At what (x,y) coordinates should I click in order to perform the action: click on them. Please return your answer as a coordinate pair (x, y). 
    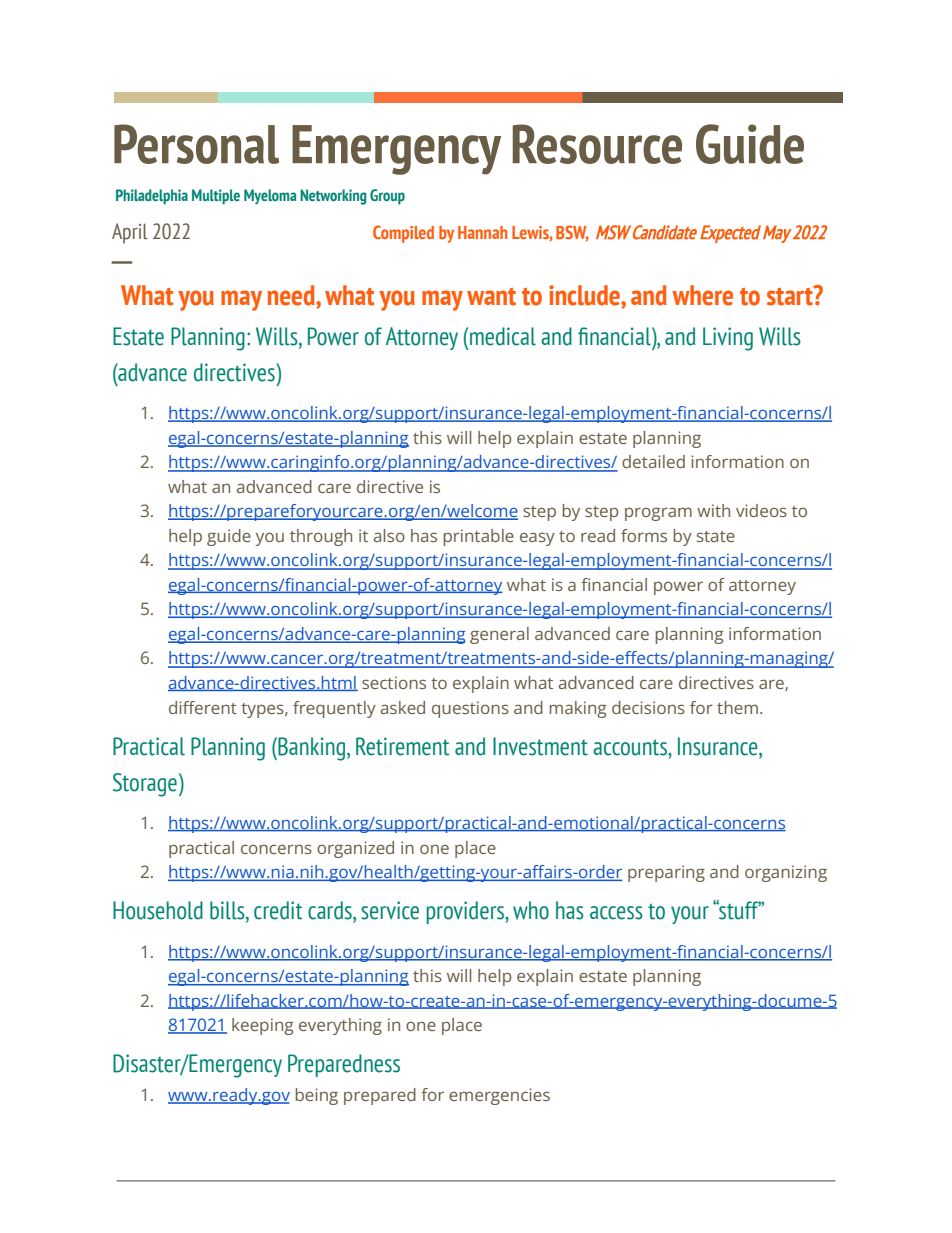
    Looking at the image, I should click on (737, 707).
